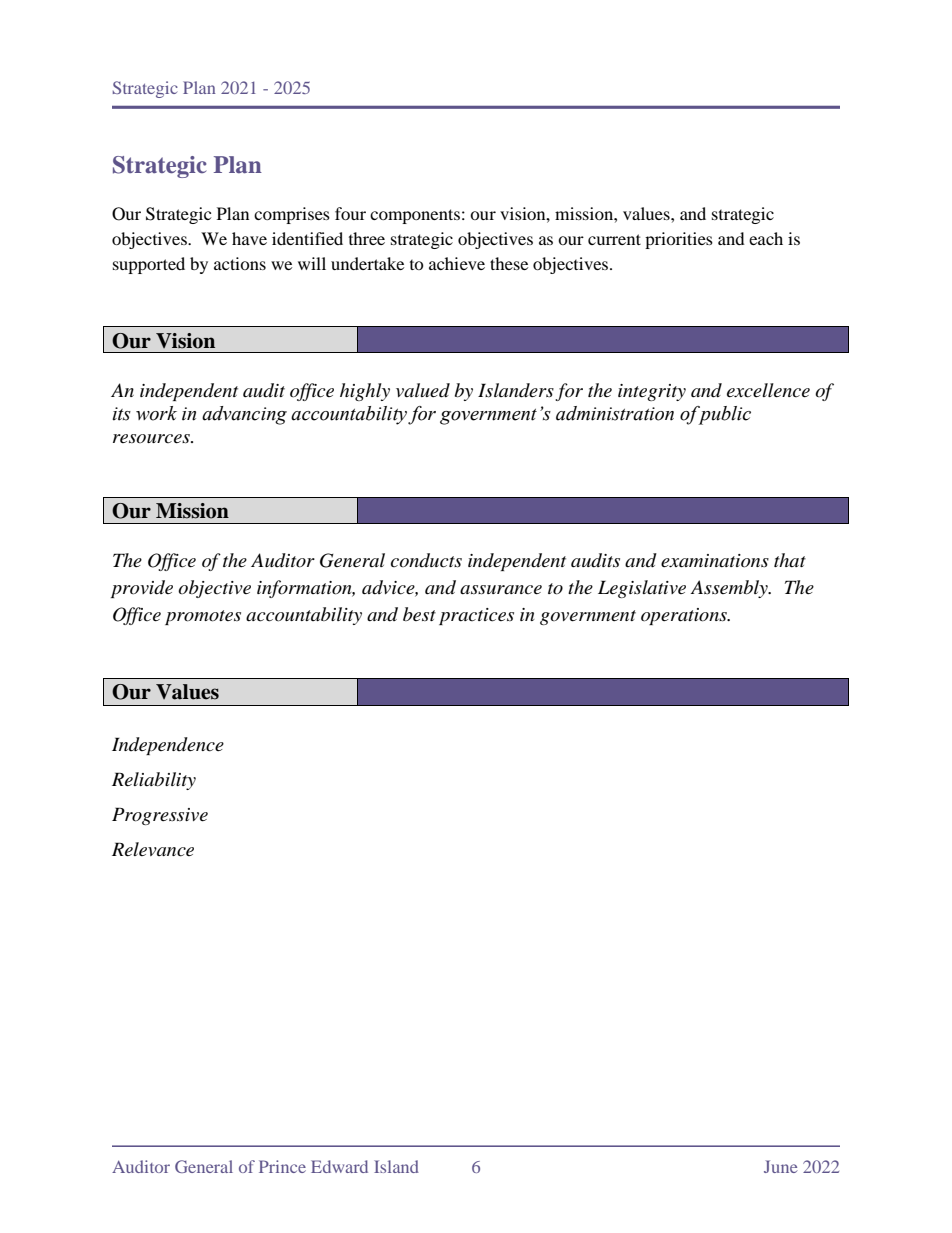 This document has width=952, height=1233. Describe the element at coordinates (168, 746) in the document. I see `Independence` at that location.
